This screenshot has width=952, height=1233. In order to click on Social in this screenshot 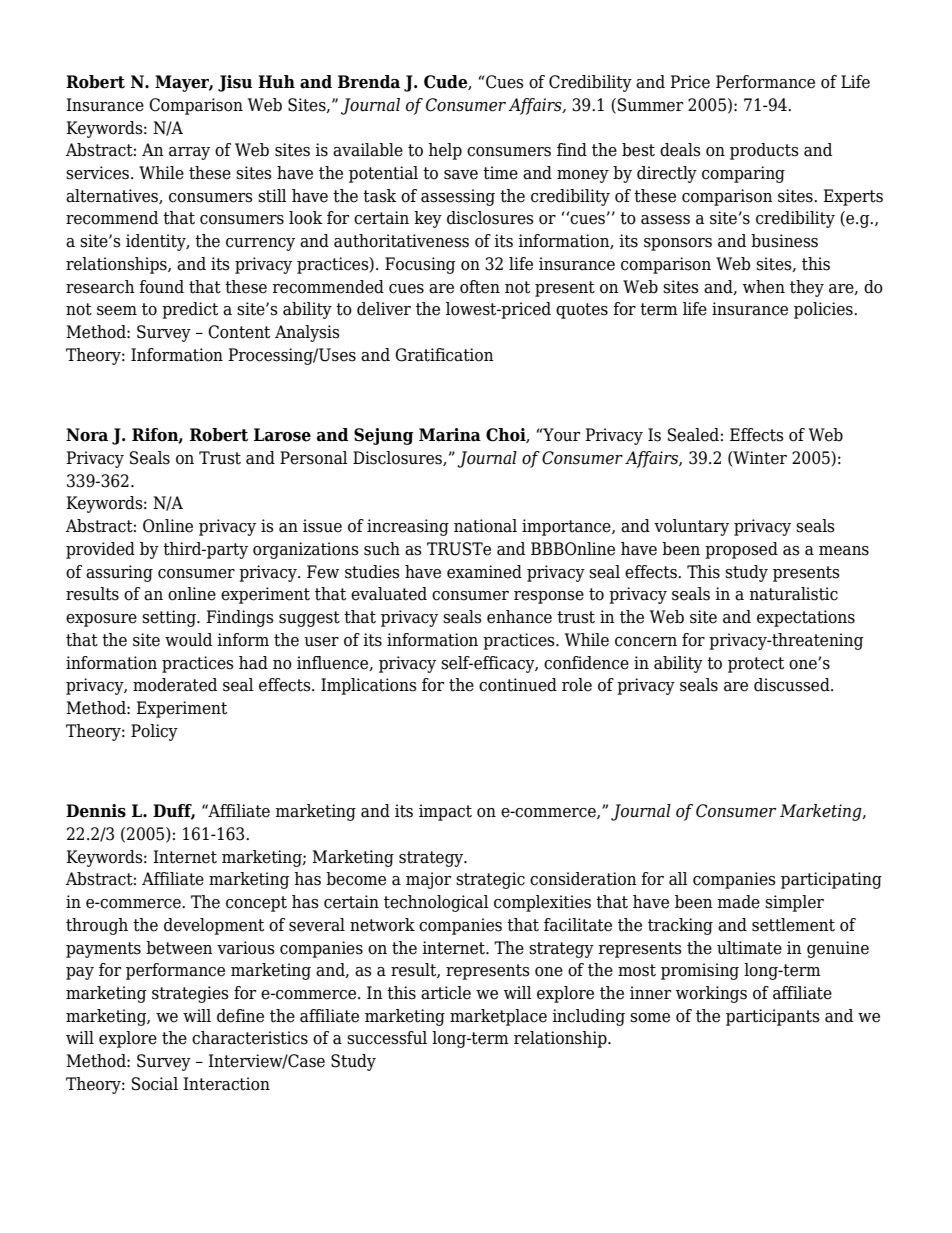, I will do `click(155, 1084)`.
